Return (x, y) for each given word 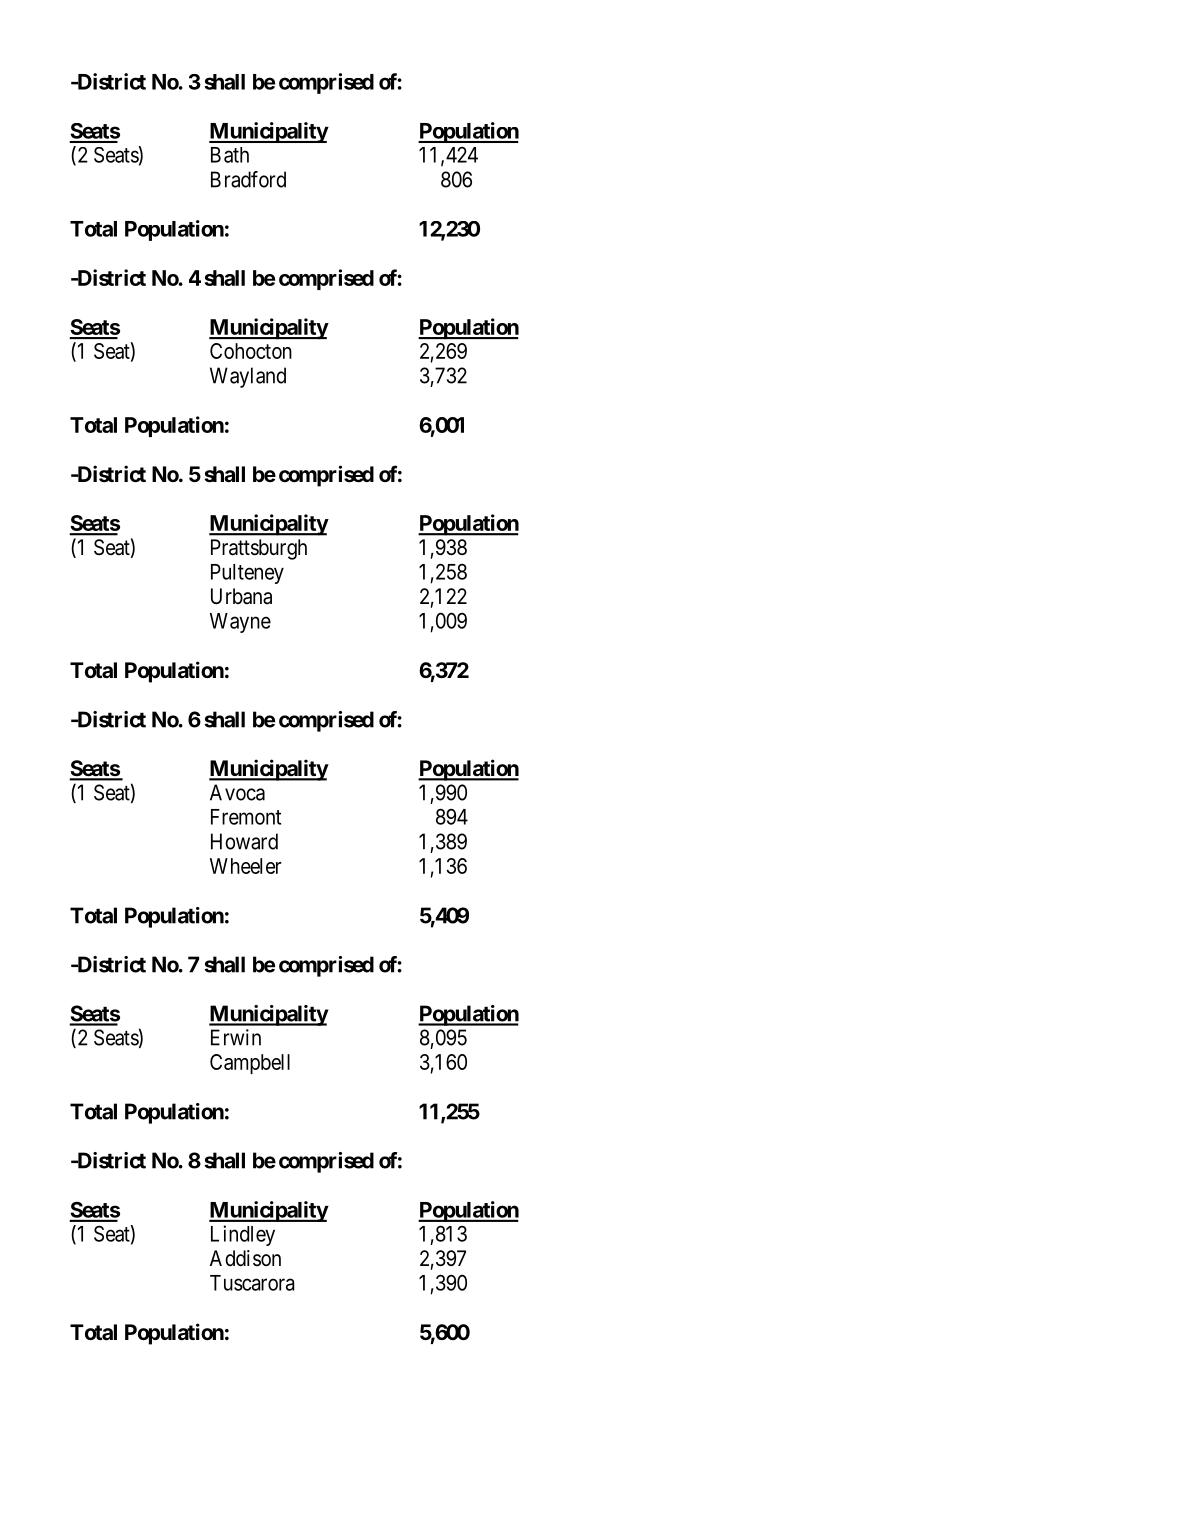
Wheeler (246, 866)
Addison (245, 1258)
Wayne (240, 623)
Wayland (248, 377)
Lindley (243, 1235)
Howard (244, 841)
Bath (230, 155)
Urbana (241, 596)
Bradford (248, 179)
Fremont (246, 817)
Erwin (236, 1037)
